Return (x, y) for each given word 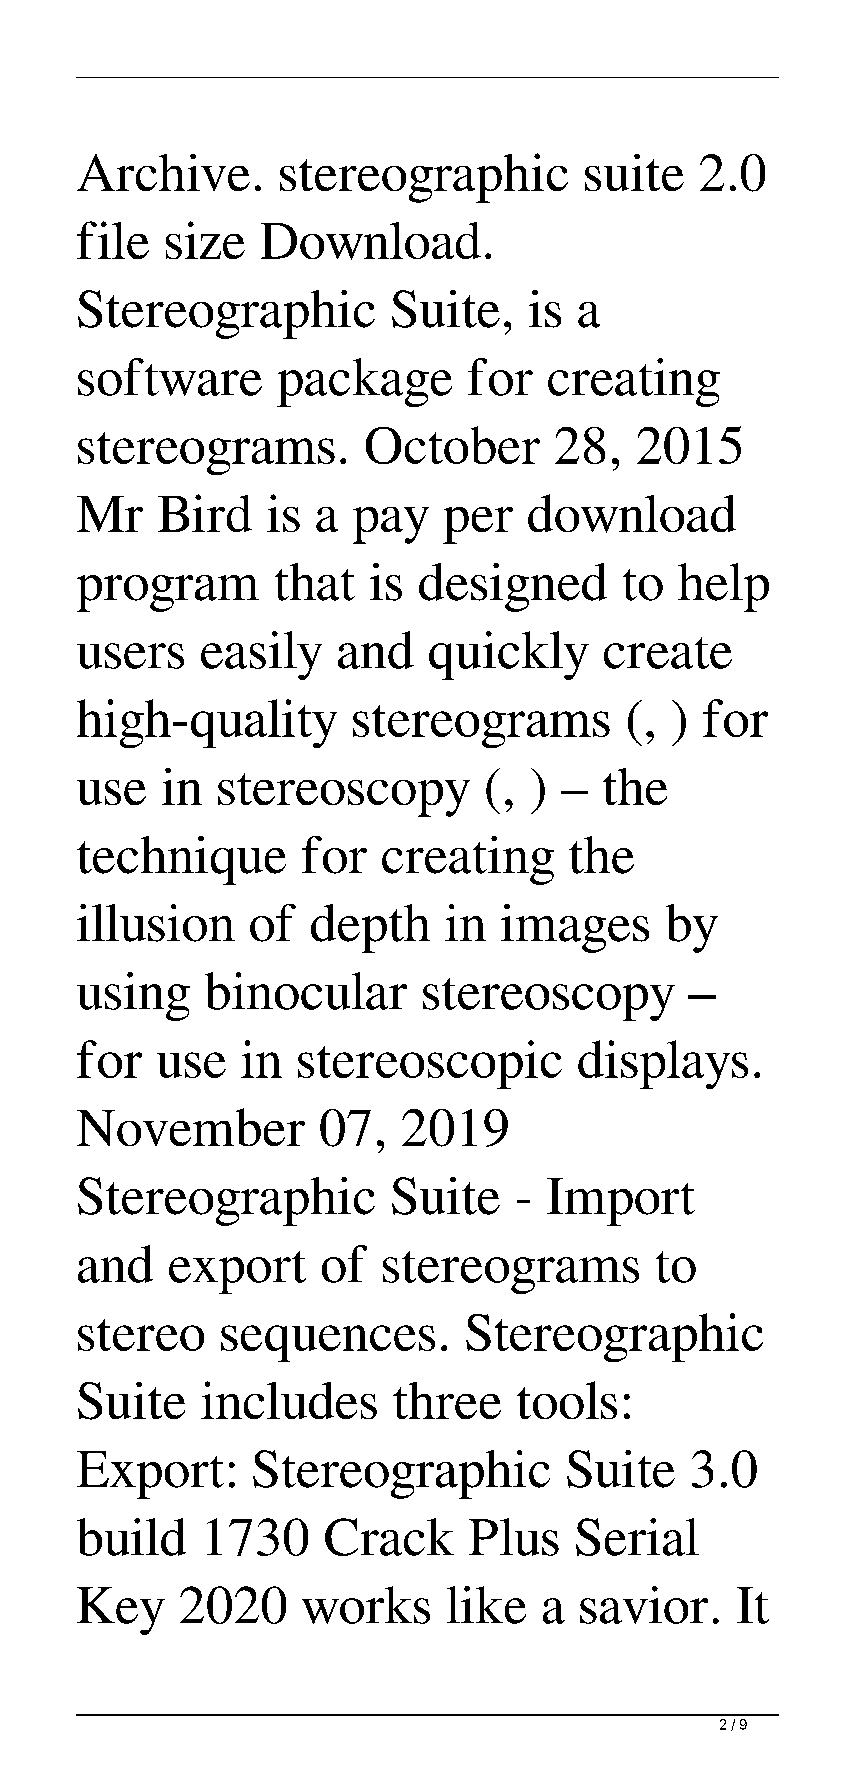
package (364, 382)
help (723, 587)
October (453, 445)
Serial (637, 1537)
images (575, 928)
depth (370, 928)
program (168, 593)
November (191, 1127)
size (205, 240)
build (131, 1537)
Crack (389, 1537)
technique (181, 860)
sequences (328, 1343)
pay (391, 525)
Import (621, 1202)
